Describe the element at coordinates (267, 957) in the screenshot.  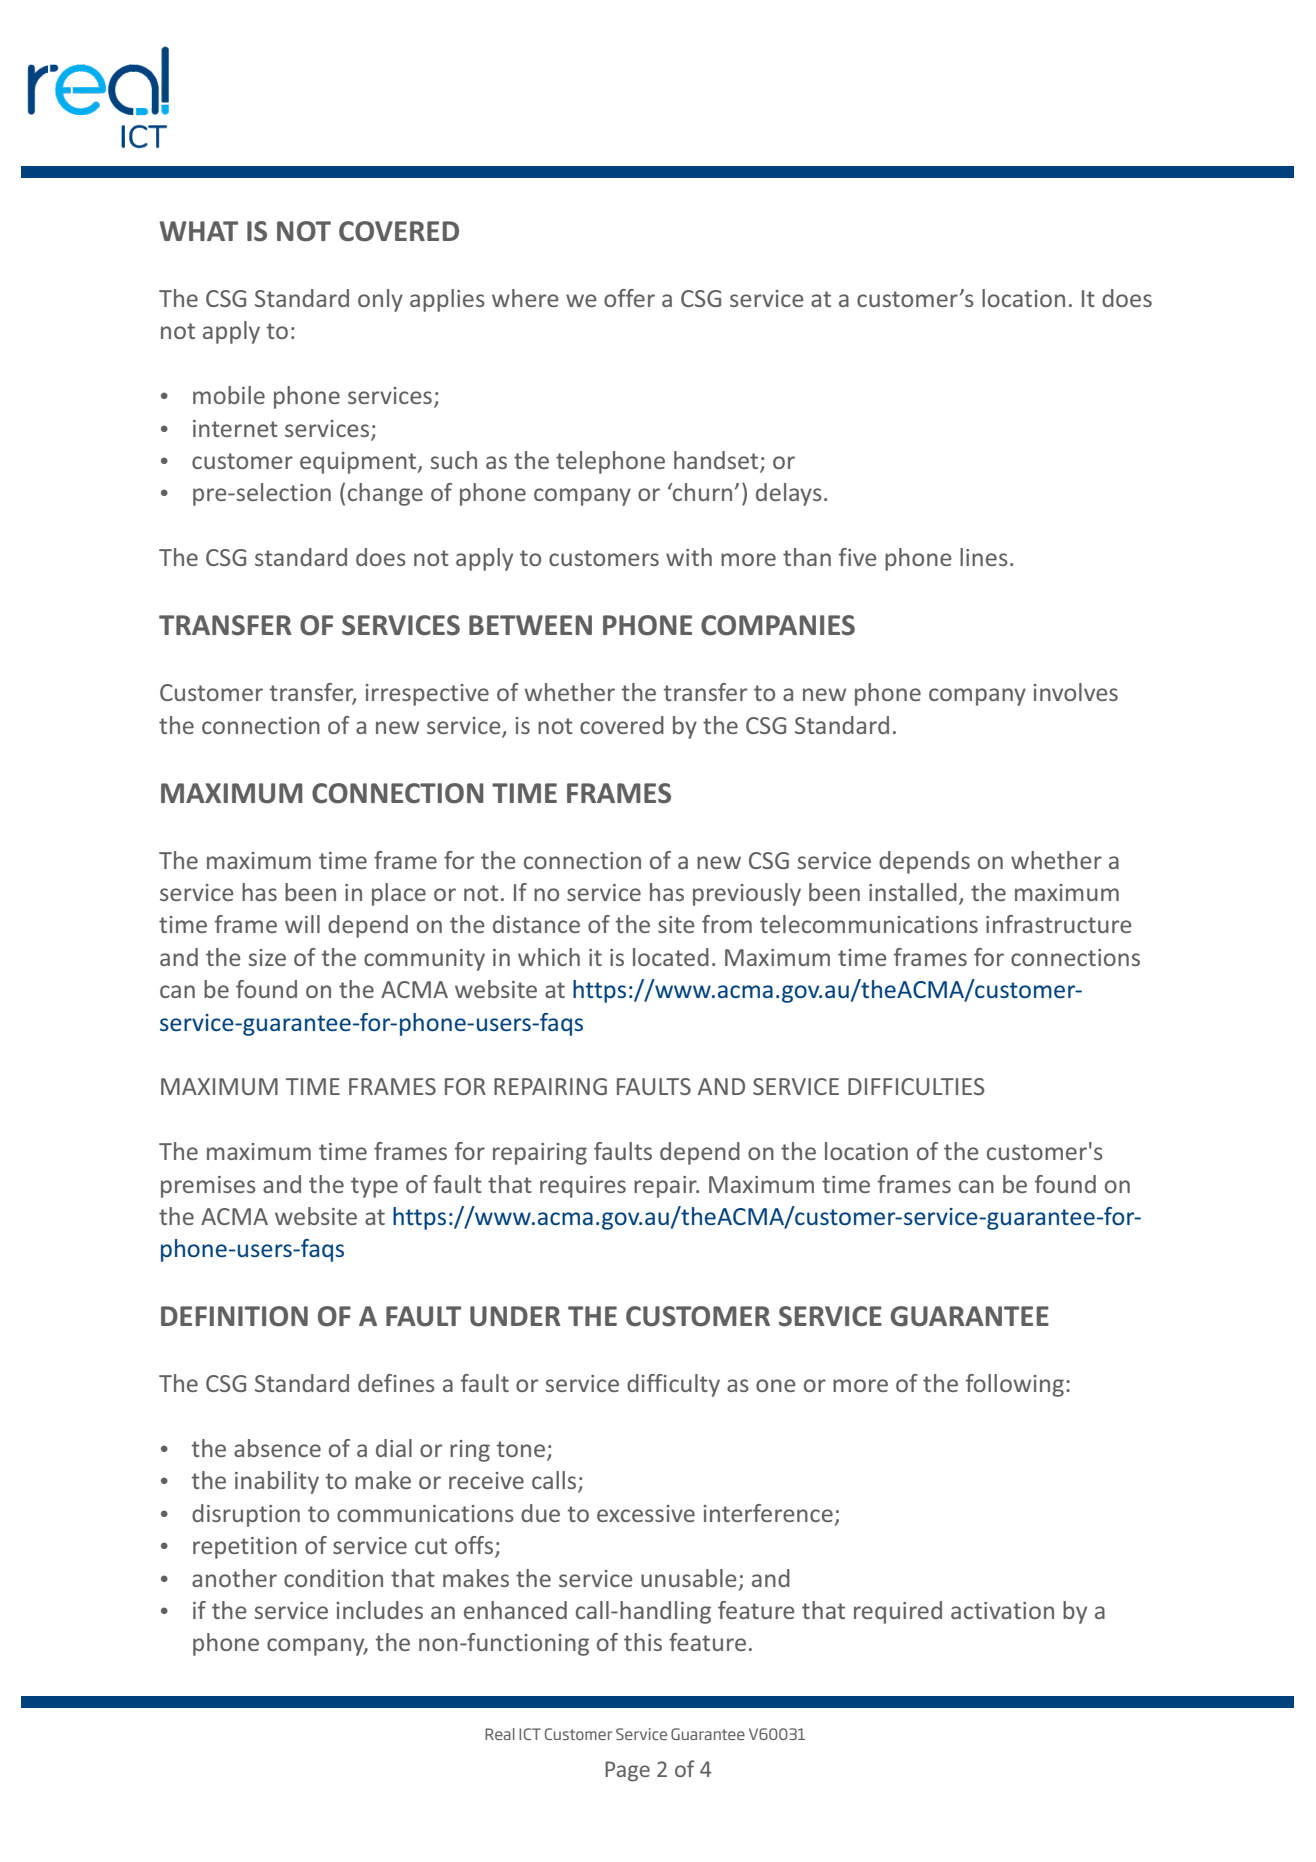
I see `size` at that location.
